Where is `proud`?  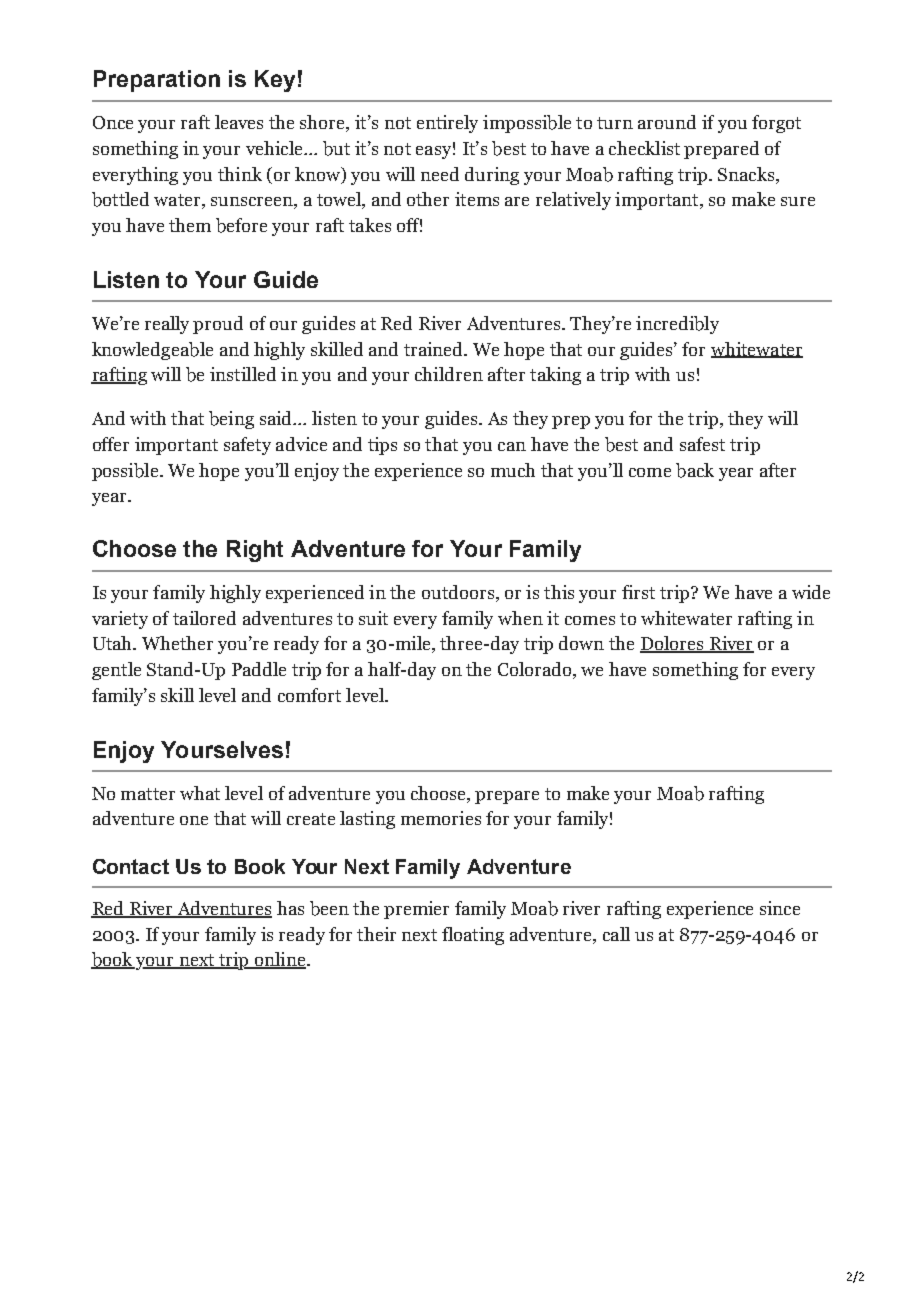
proud is located at coordinates (218, 325).
